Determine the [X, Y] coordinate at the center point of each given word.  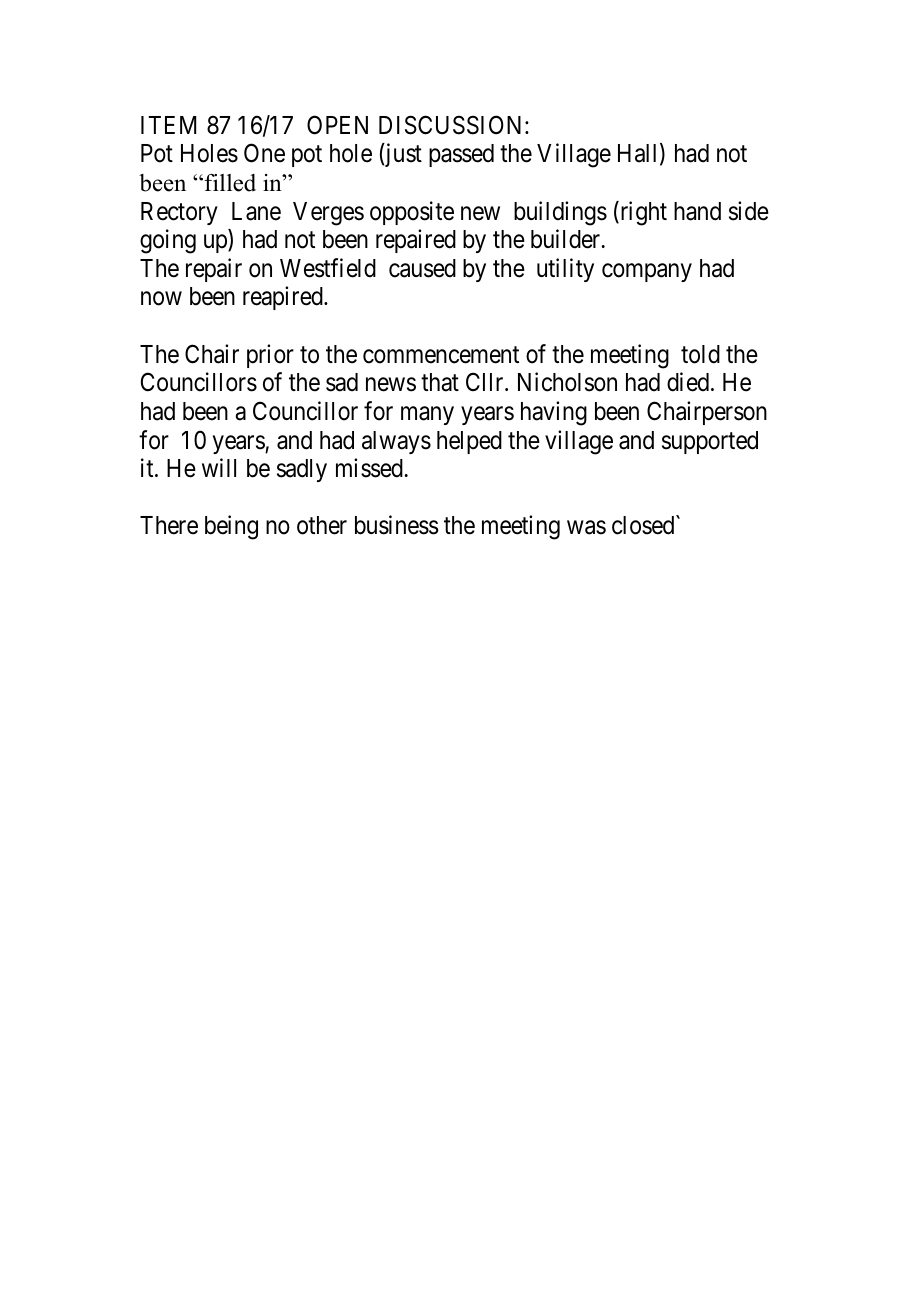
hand [697, 211]
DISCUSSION [452, 125]
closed [644, 525]
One [264, 153]
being [231, 527]
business [397, 525]
